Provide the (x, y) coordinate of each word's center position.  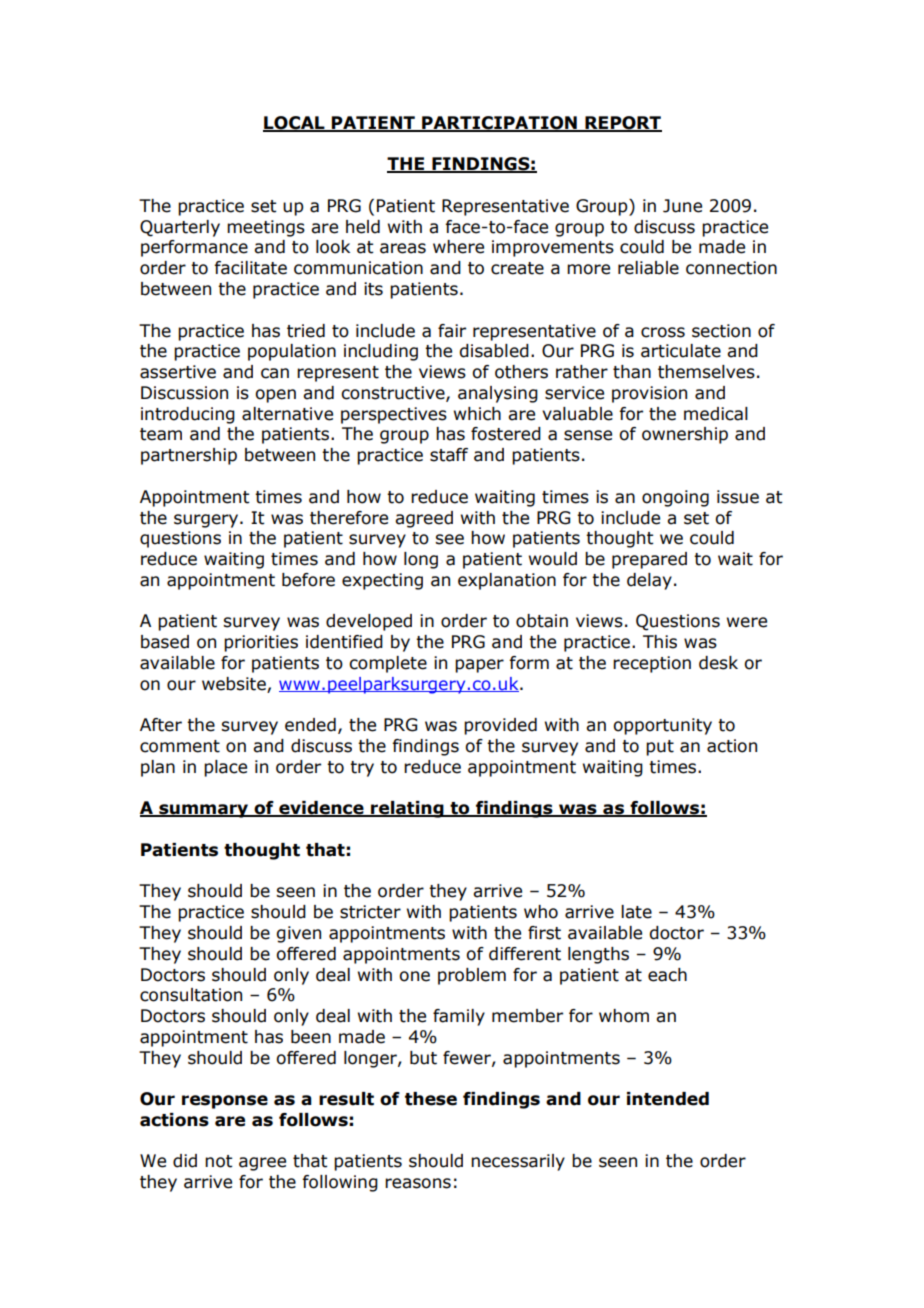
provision (649, 394)
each (667, 975)
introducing (188, 415)
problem (472, 976)
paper (479, 666)
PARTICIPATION (499, 124)
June (682, 206)
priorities (261, 643)
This (660, 642)
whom (624, 1016)
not (218, 1161)
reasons (418, 1183)
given (299, 934)
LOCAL (295, 124)
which (477, 414)
